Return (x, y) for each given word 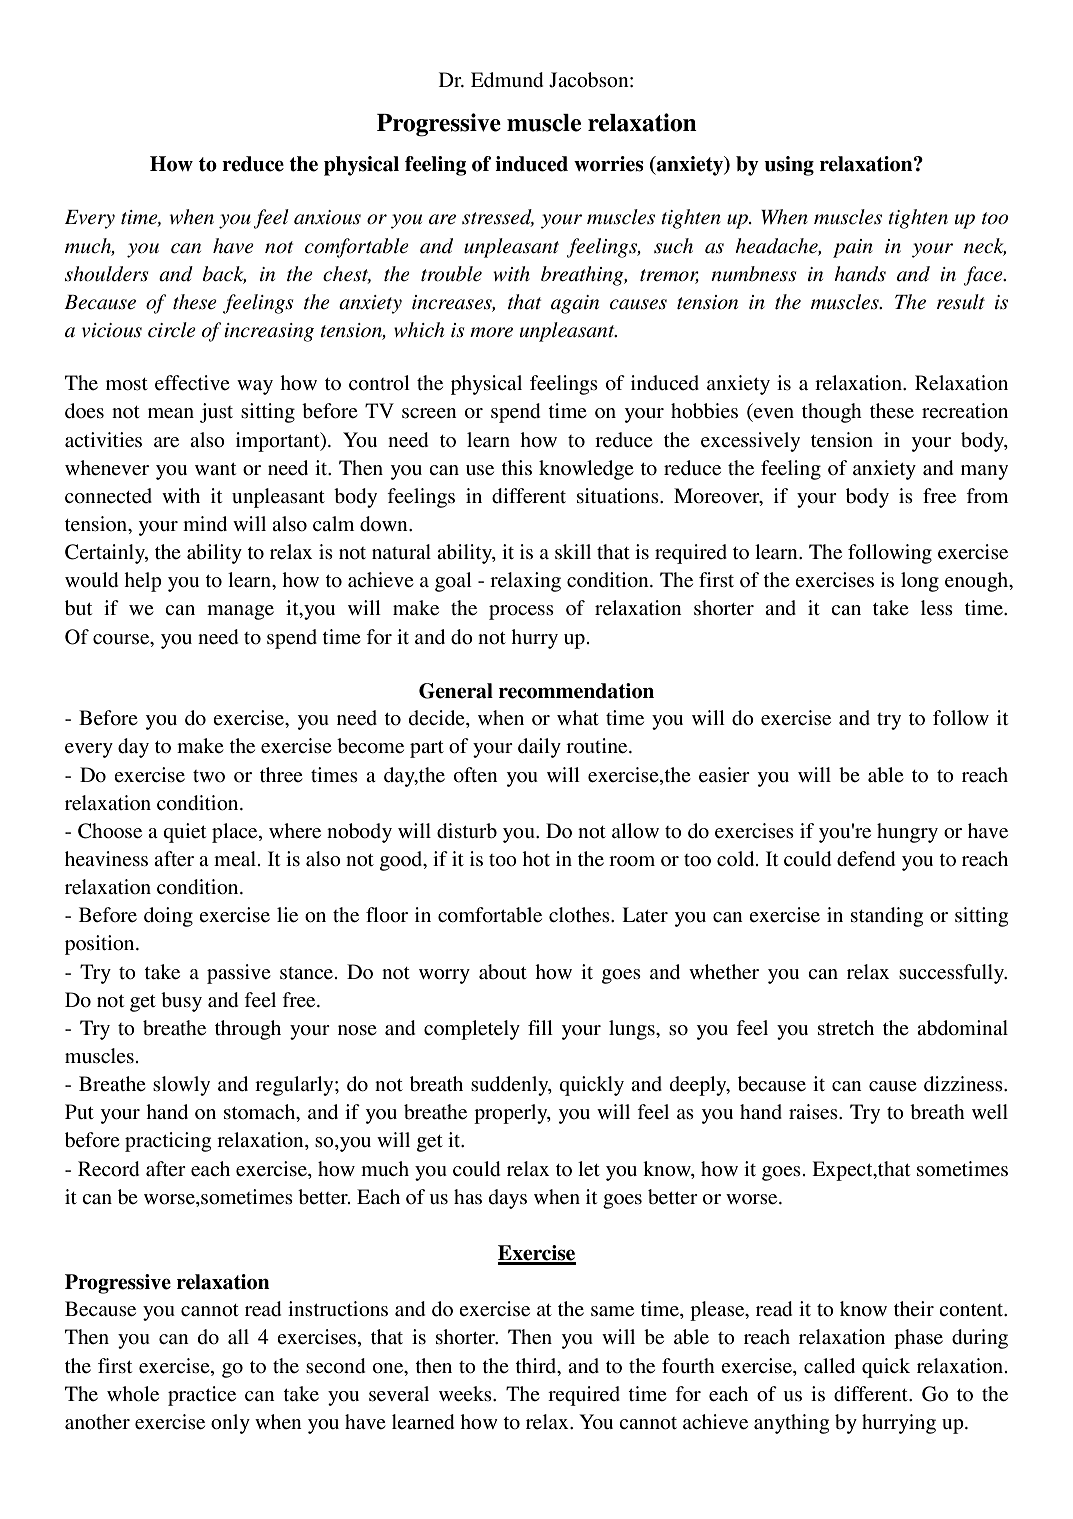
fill (540, 1027)
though (832, 413)
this (516, 468)
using (789, 166)
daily (539, 748)
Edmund (507, 80)
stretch (846, 1028)
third (537, 1365)
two (209, 776)
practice (202, 1396)
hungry (907, 833)
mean (171, 413)
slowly (181, 1086)
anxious (327, 217)
